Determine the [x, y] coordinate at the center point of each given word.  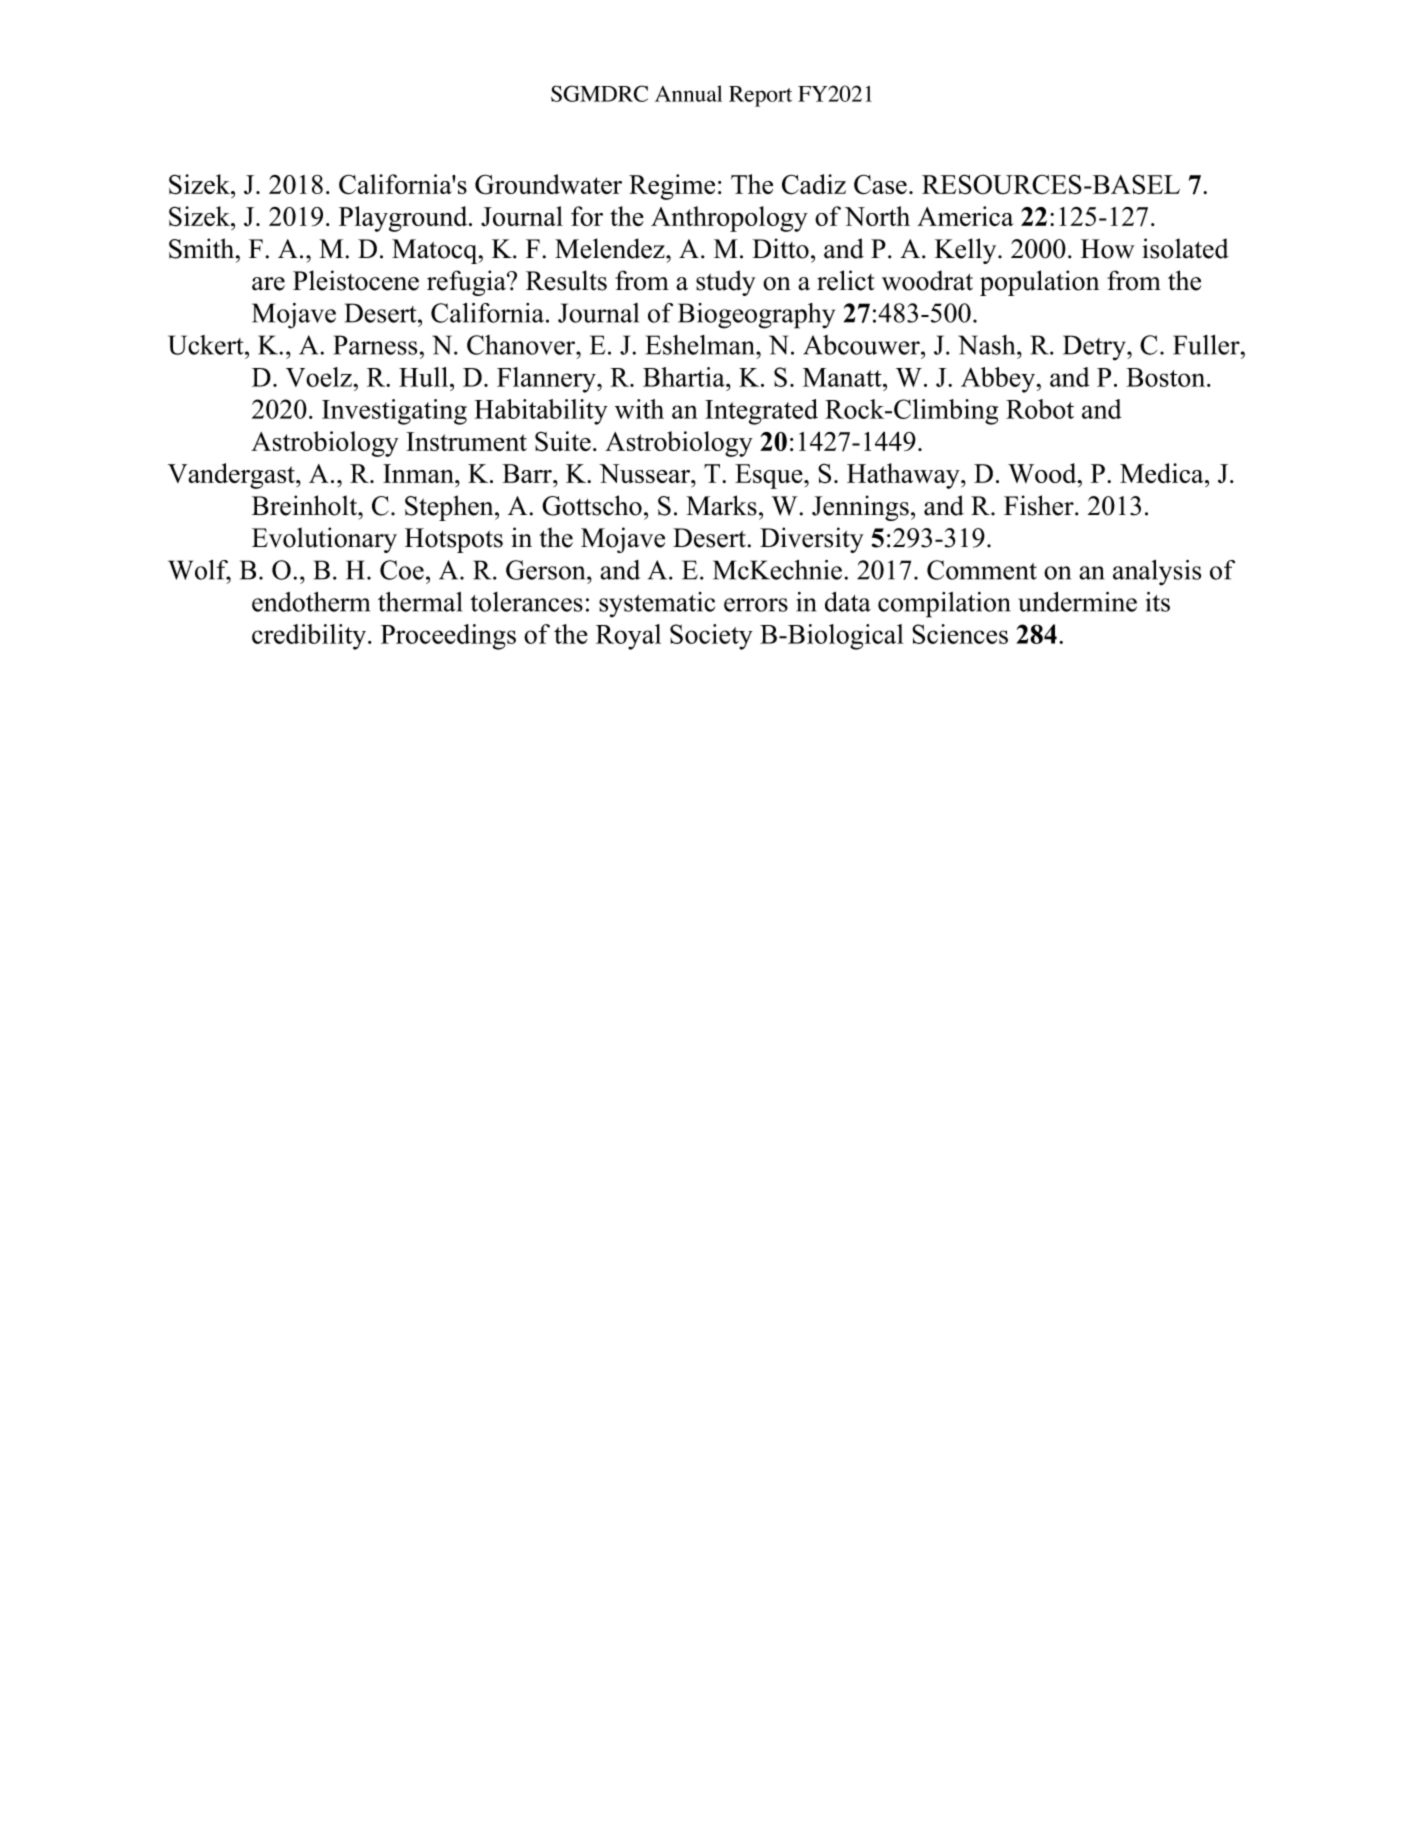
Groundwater [548, 184]
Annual [688, 93]
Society [711, 637]
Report [760, 96]
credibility [310, 637]
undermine [1077, 602]
